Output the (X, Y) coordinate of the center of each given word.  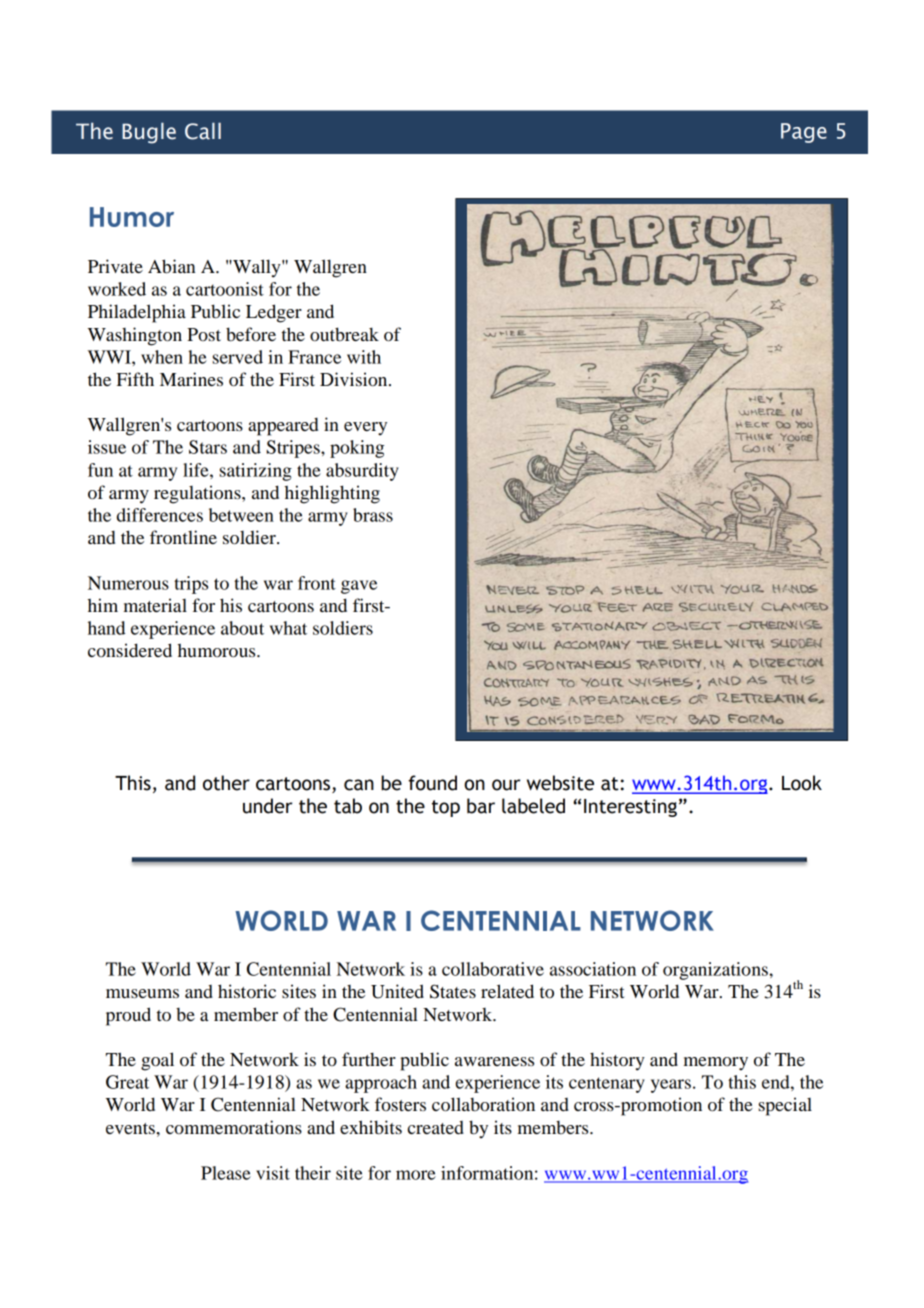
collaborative (493, 969)
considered (130, 650)
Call (203, 131)
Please (226, 1173)
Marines (191, 379)
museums (142, 993)
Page (804, 133)
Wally (257, 268)
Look (802, 783)
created (436, 1127)
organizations (716, 971)
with (364, 357)
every (365, 429)
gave (359, 587)
